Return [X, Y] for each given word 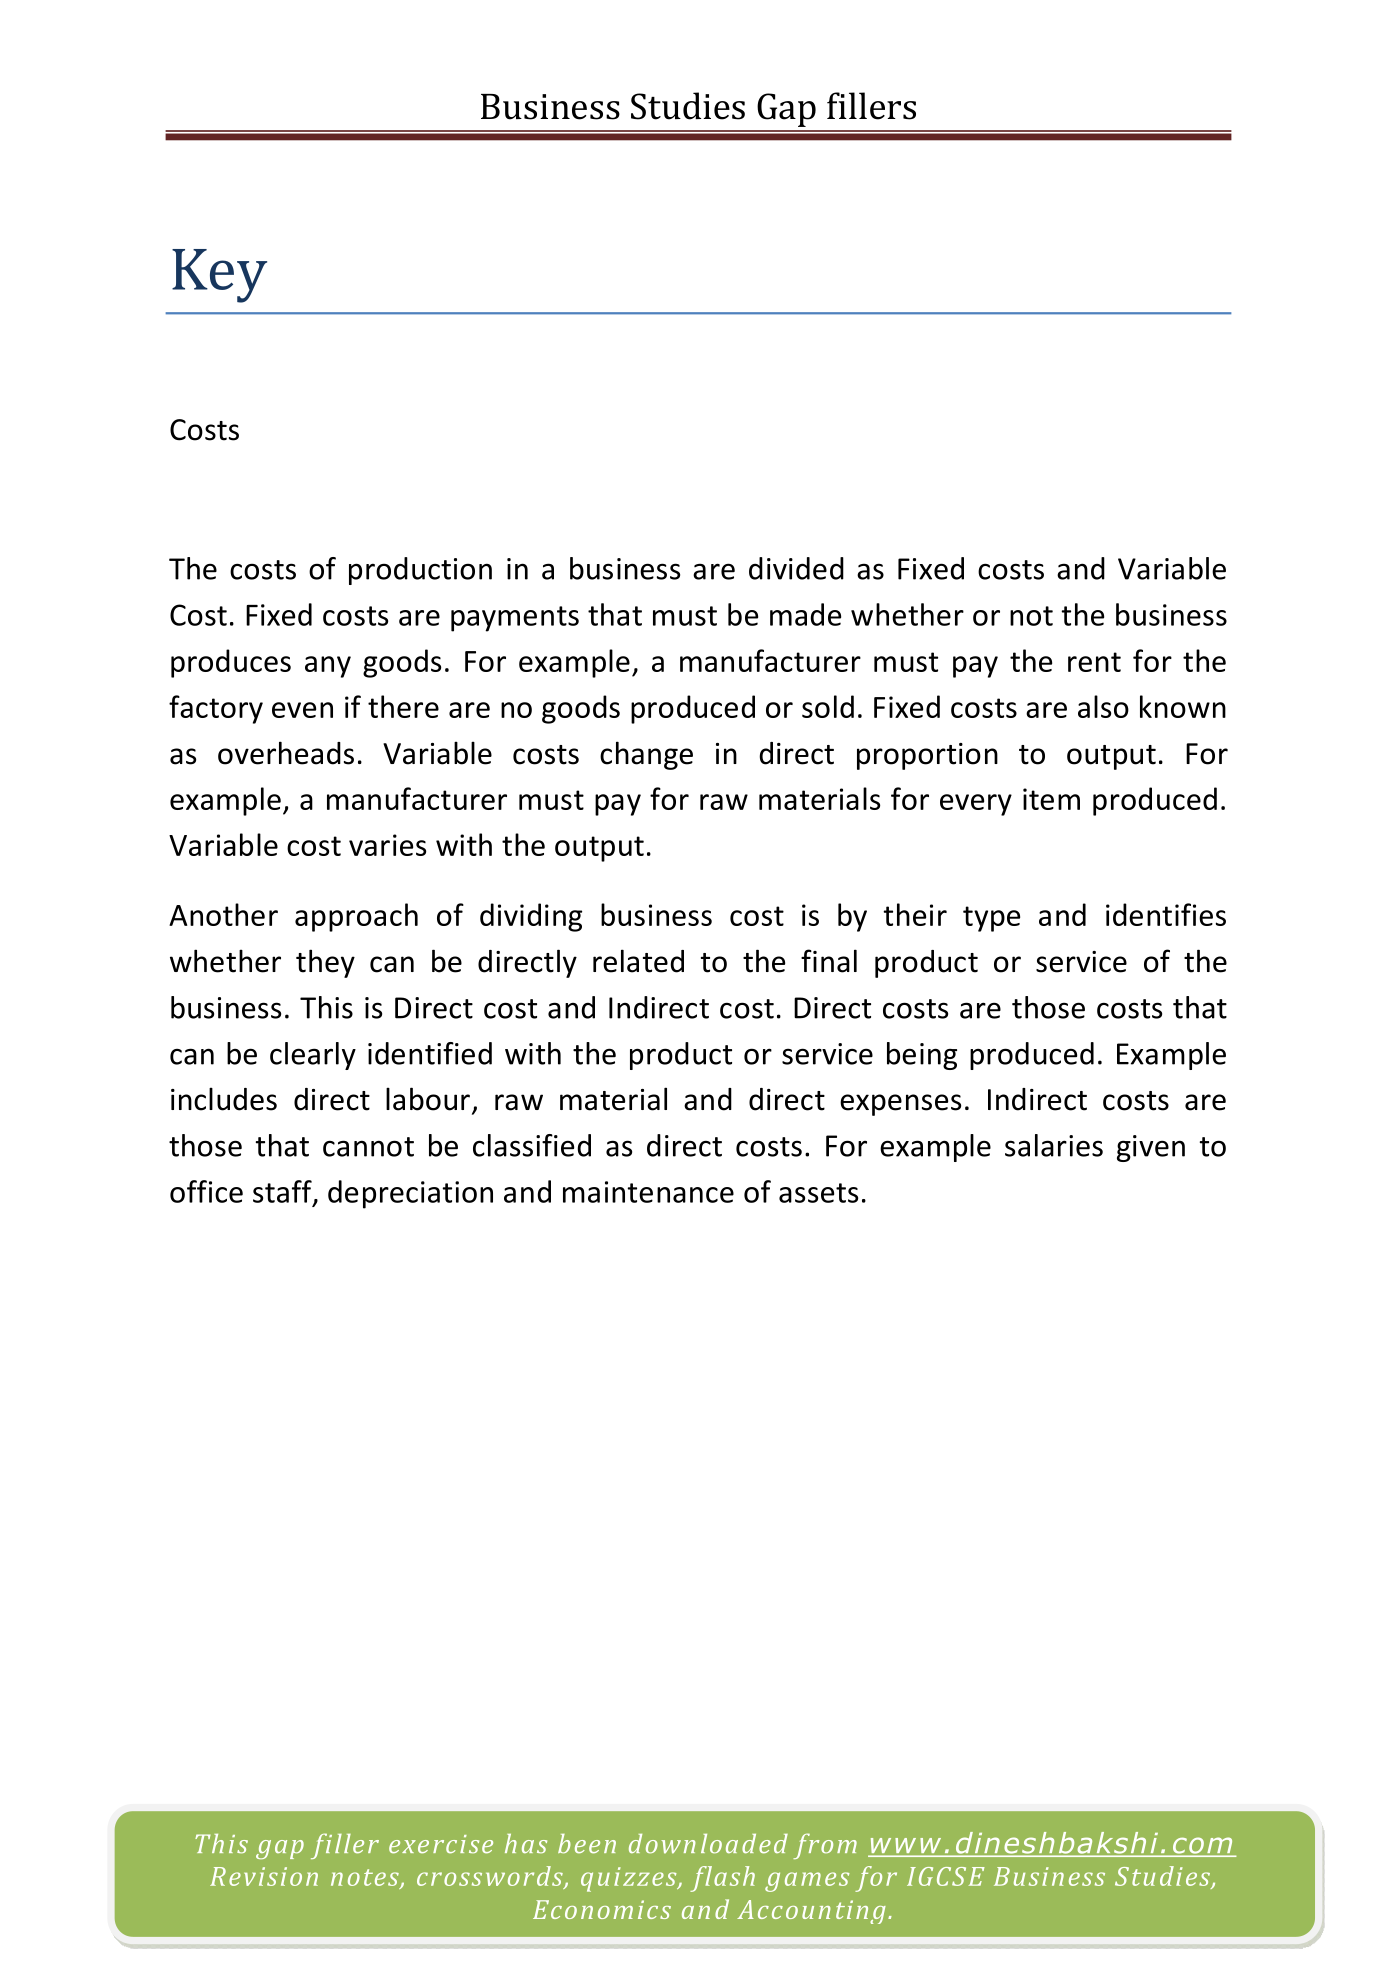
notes [366, 1879]
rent [1094, 662]
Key [219, 276]
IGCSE [946, 1876]
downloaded [708, 1844]
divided [796, 568]
